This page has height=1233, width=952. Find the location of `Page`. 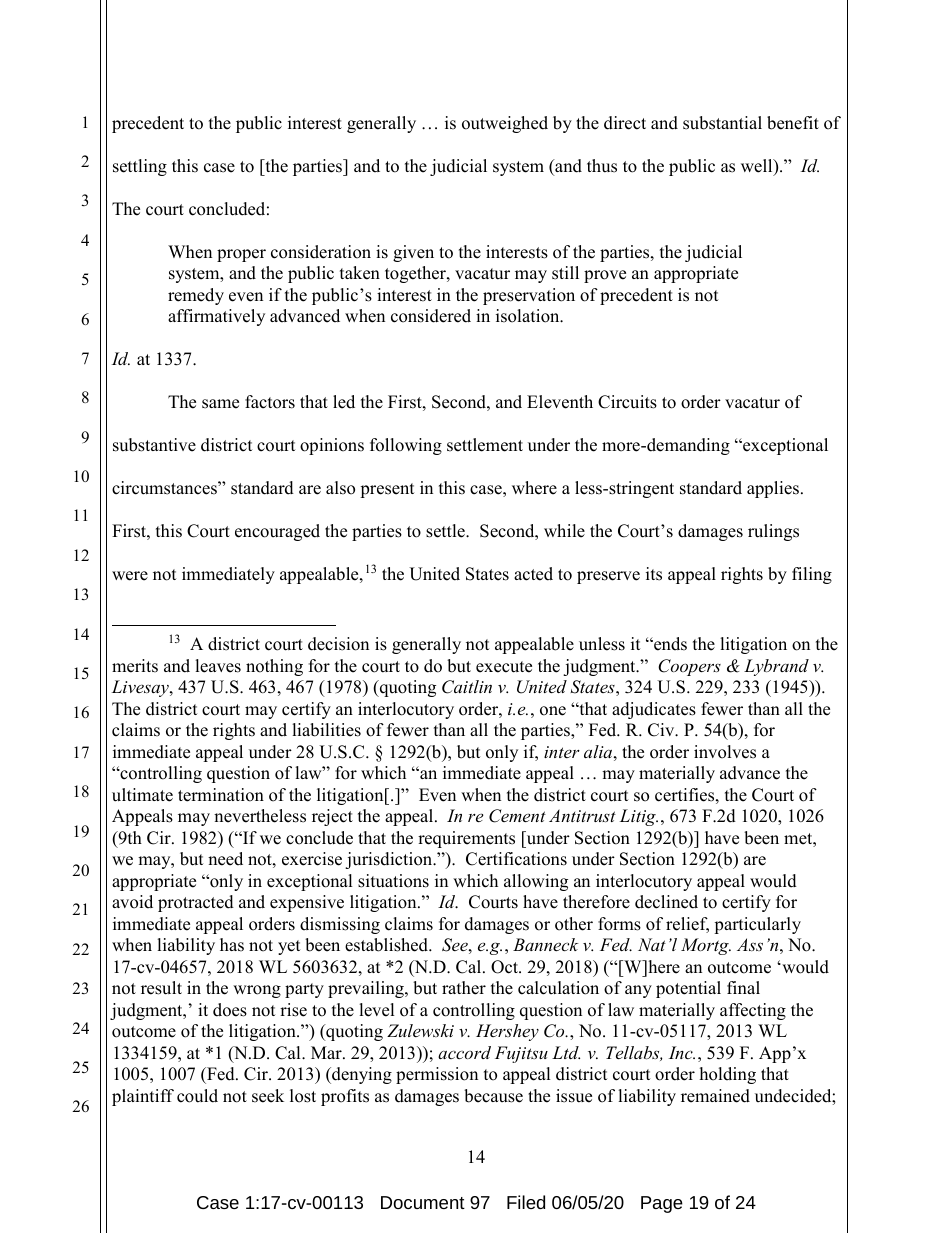

Page is located at coordinates (662, 1204).
